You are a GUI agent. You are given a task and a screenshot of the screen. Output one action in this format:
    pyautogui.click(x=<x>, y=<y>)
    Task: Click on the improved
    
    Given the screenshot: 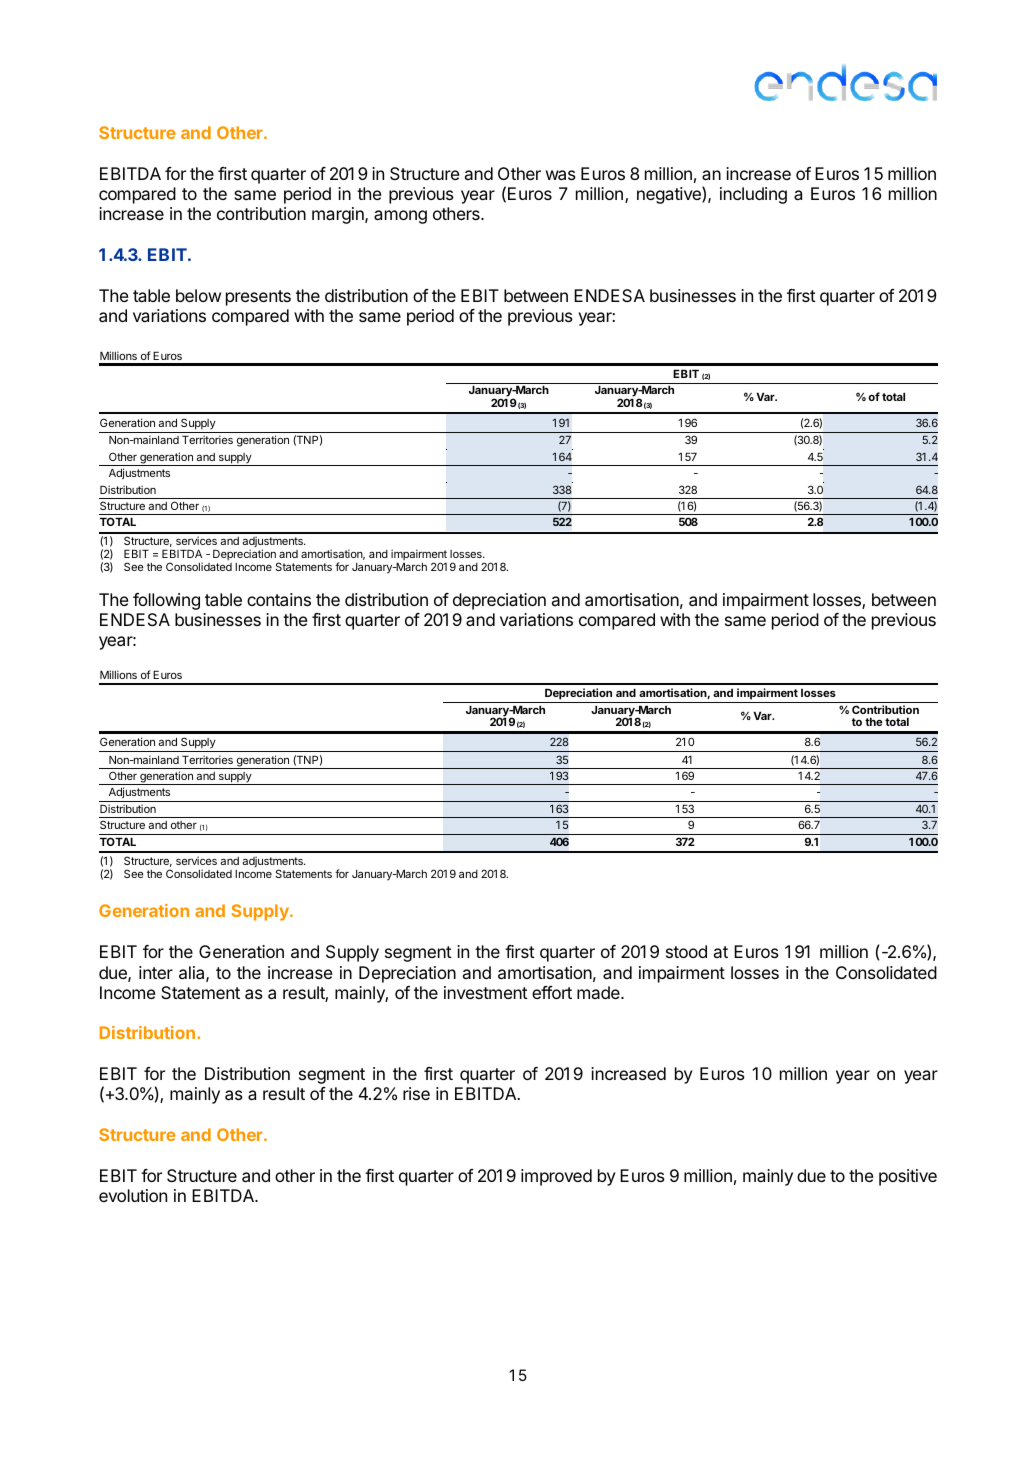 What is the action you would take?
    pyautogui.click(x=556, y=1177)
